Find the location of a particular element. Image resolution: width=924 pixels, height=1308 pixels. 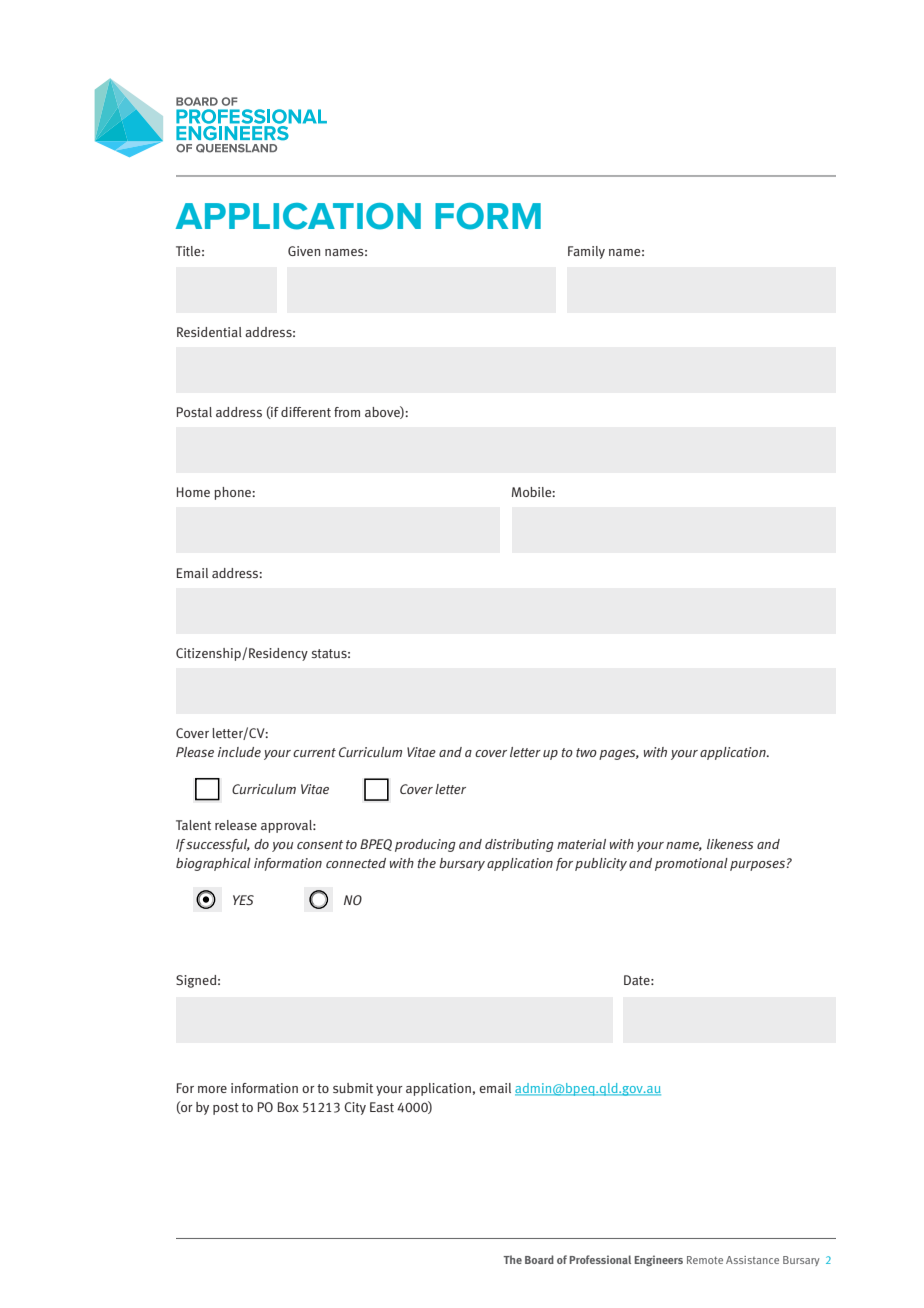

likeness is located at coordinates (730, 844).
